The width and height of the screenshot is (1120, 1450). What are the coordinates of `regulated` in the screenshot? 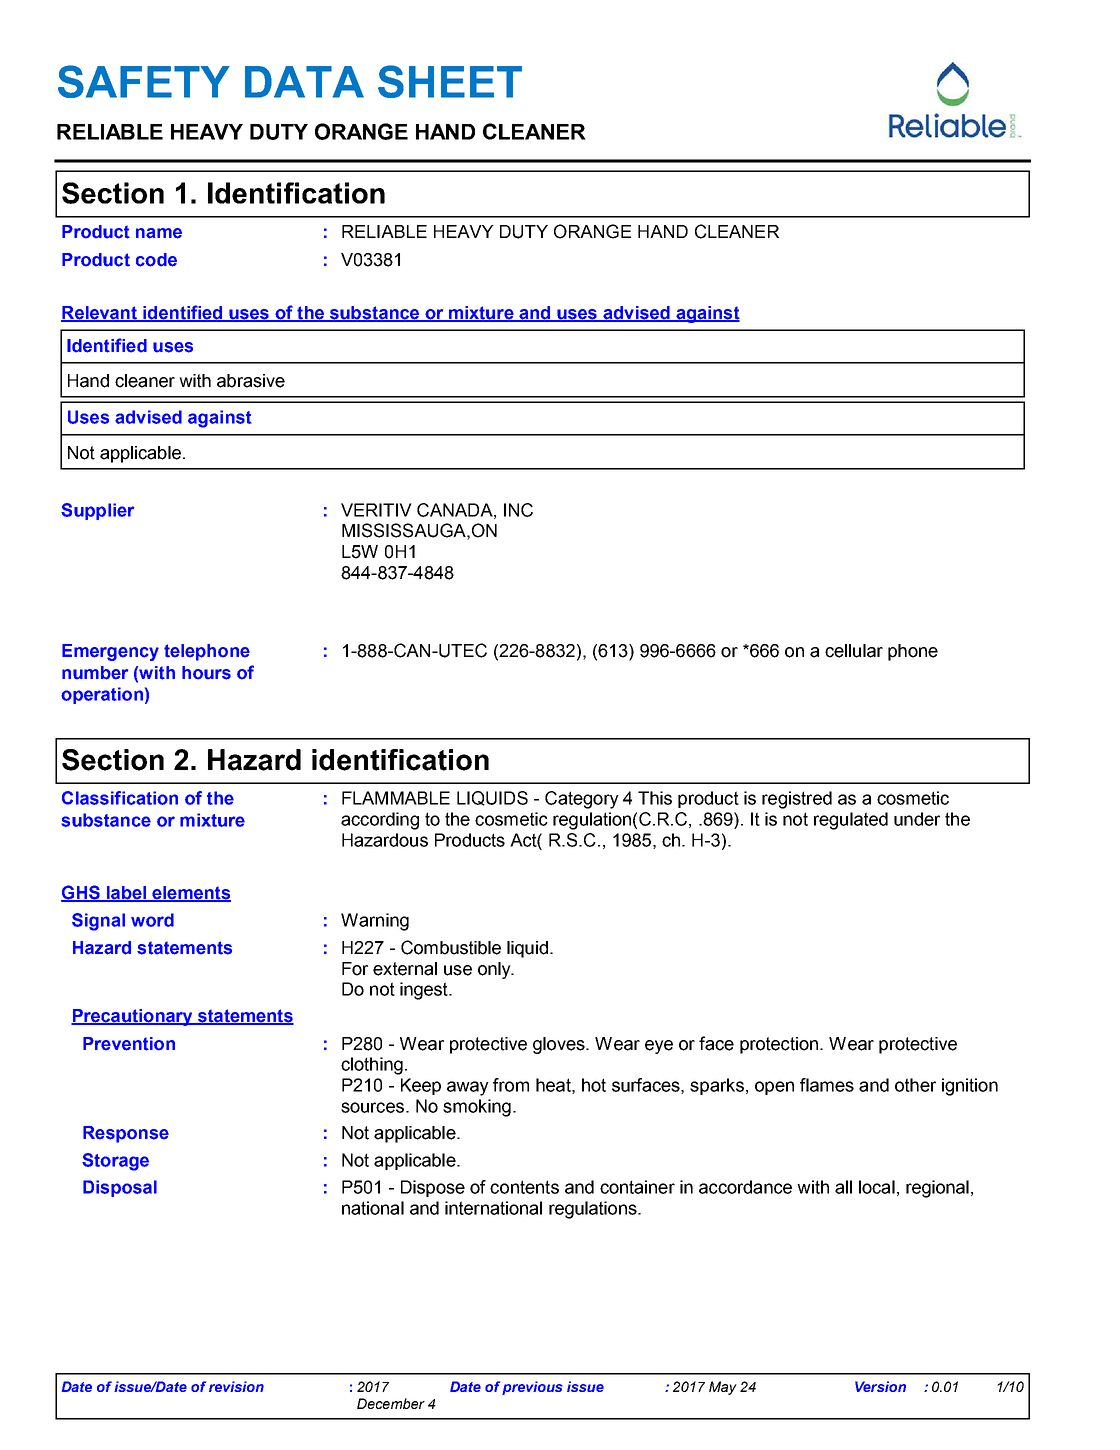 It's located at (851, 821).
